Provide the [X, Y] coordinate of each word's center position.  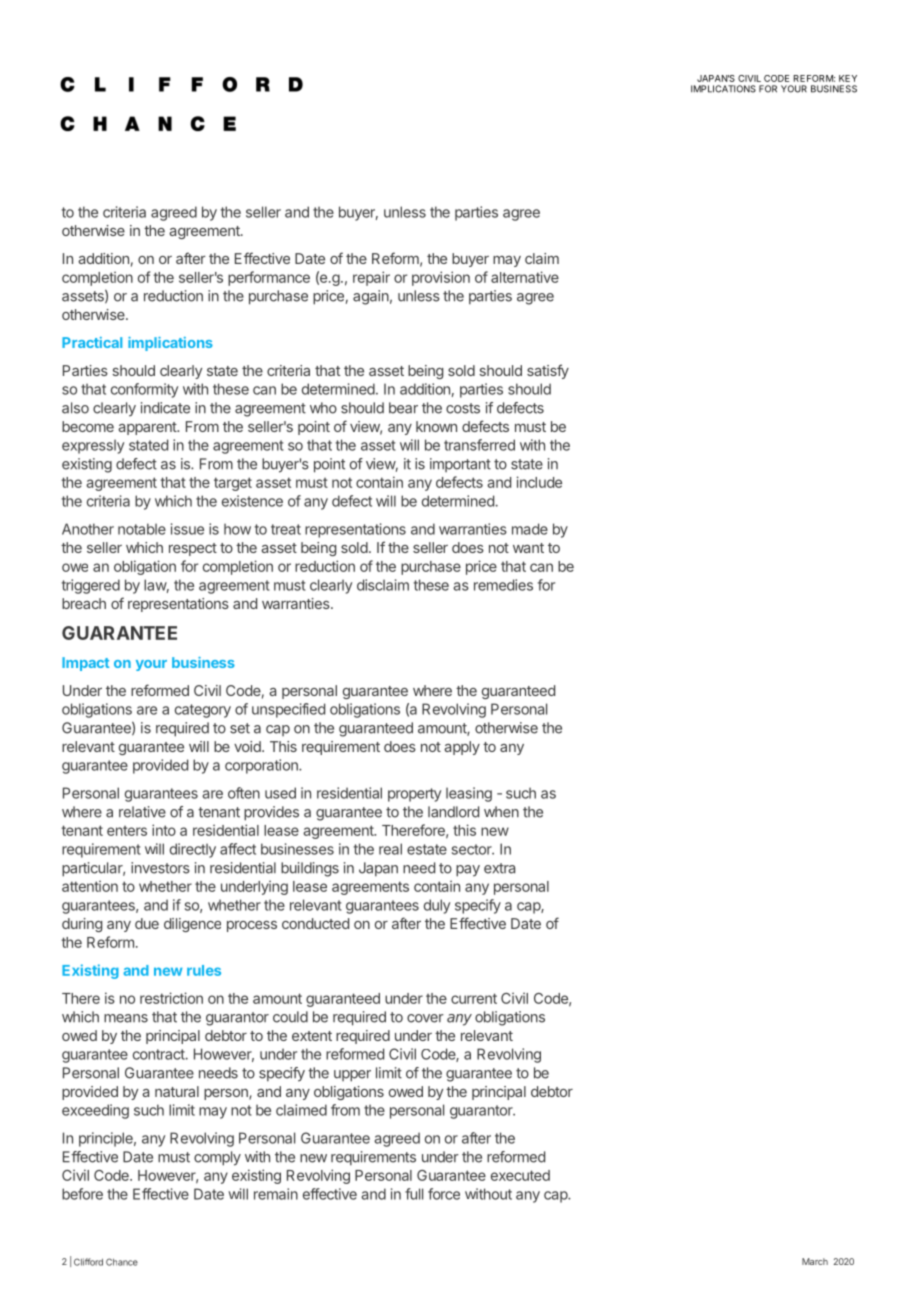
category [203, 711]
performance [269, 278]
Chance [122, 1262]
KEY [848, 78]
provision [441, 278]
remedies [503, 585]
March [815, 1261]
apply [462, 748]
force [444, 1194]
